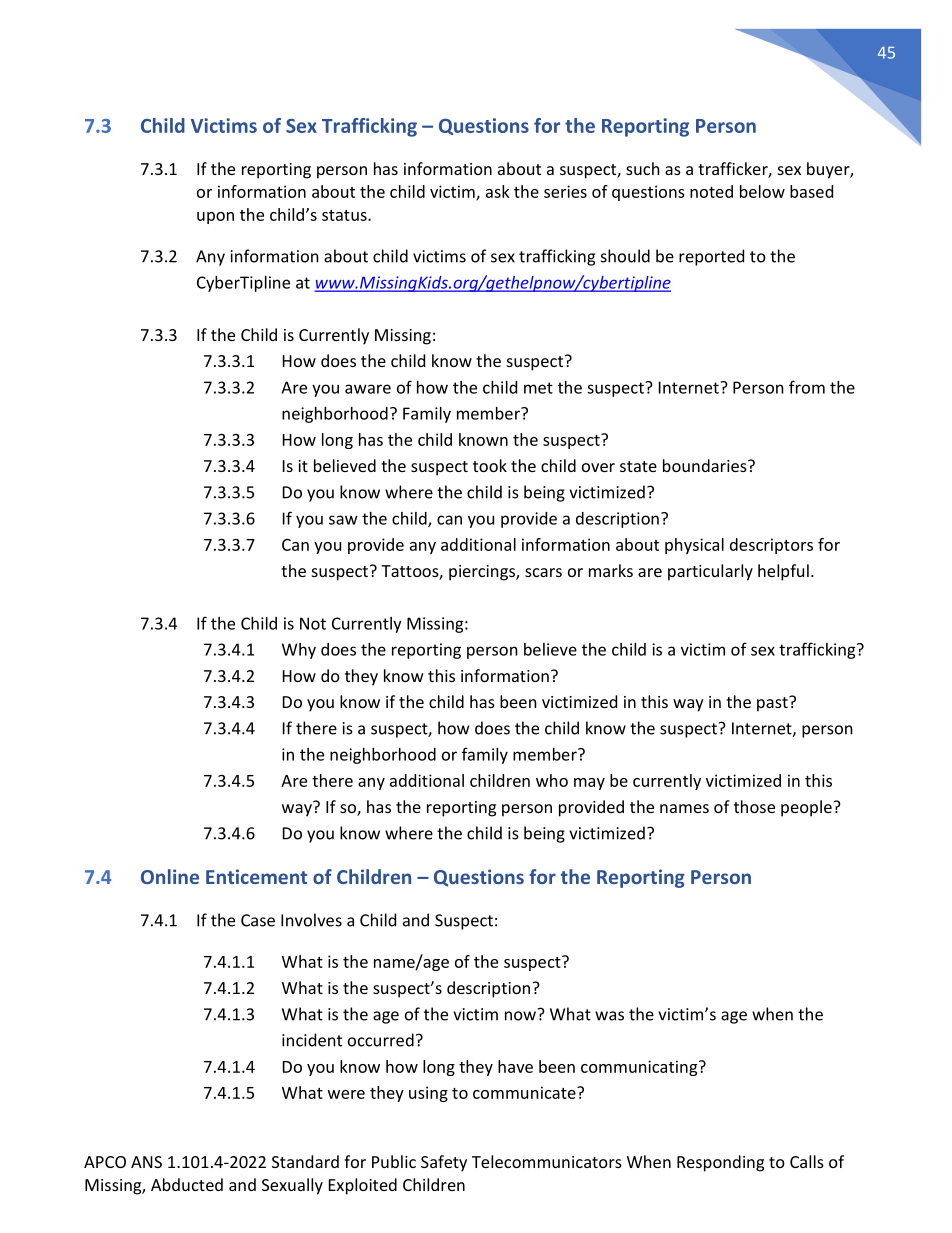  What do you see at coordinates (215, 218) in the screenshot?
I see `upon` at bounding box center [215, 218].
